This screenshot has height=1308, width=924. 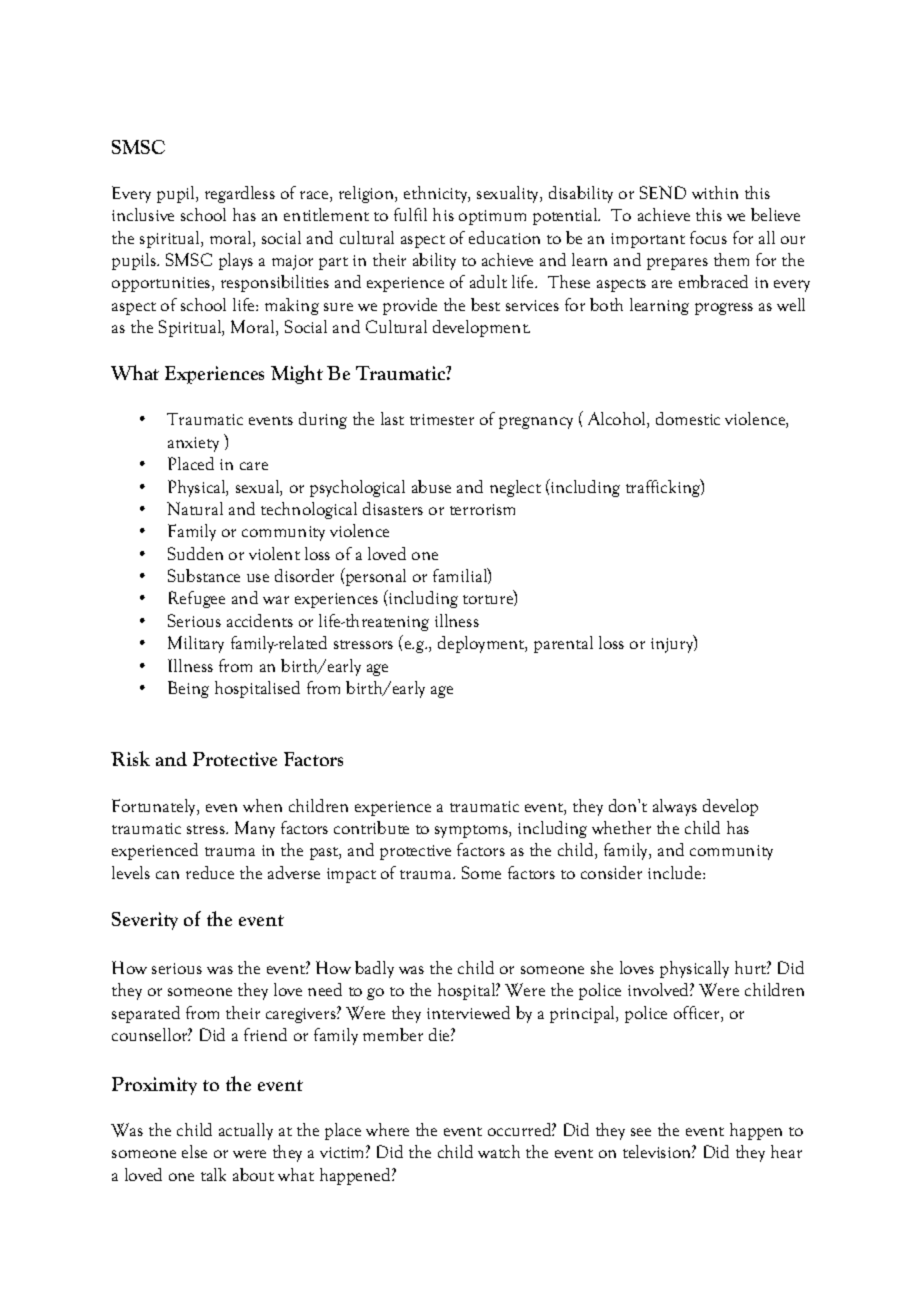 What do you see at coordinates (492, 217) in the screenshot?
I see `optimum` at bounding box center [492, 217].
